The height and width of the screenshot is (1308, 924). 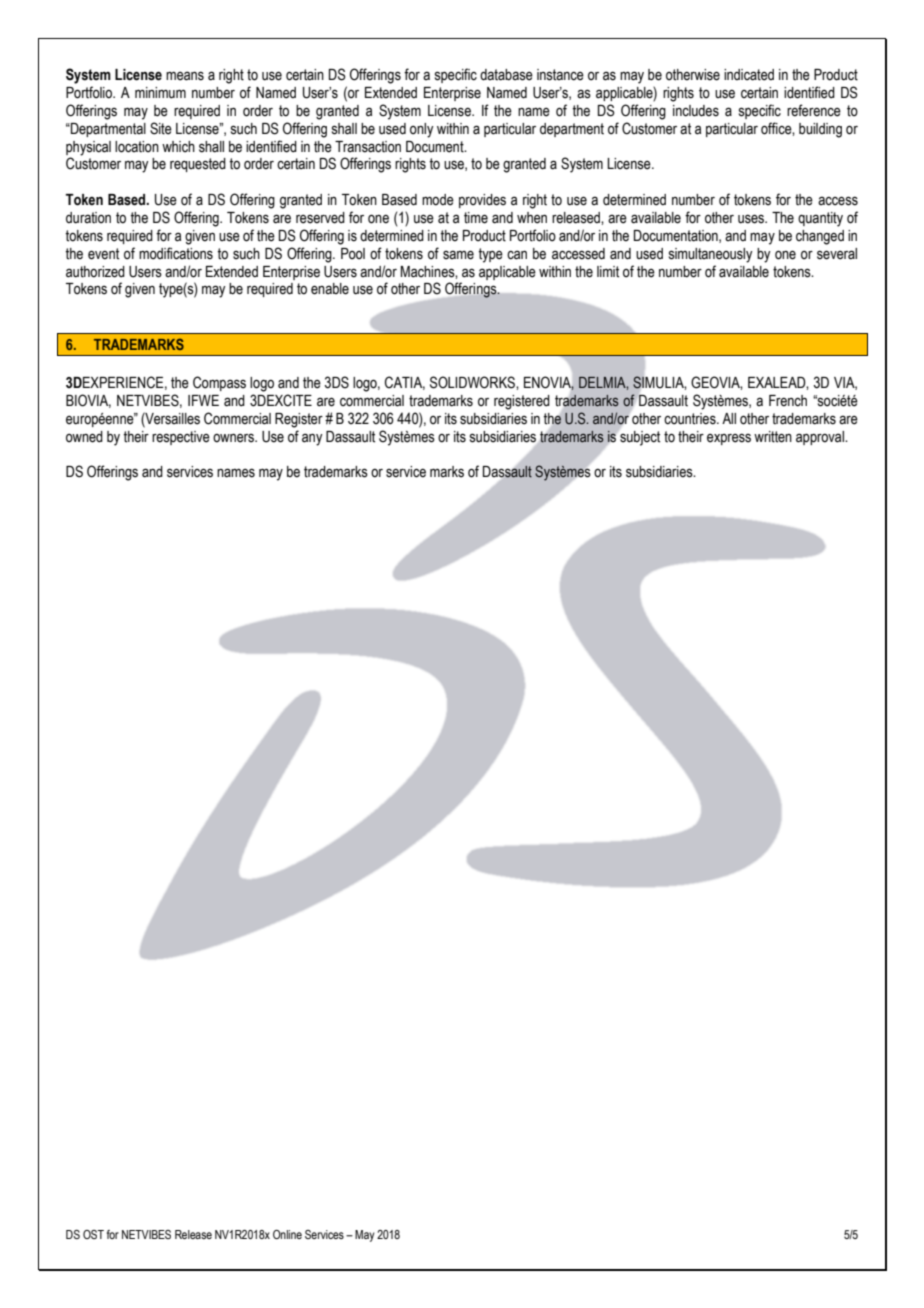 What do you see at coordinates (749, 75) in the screenshot?
I see `indicated` at bounding box center [749, 75].
